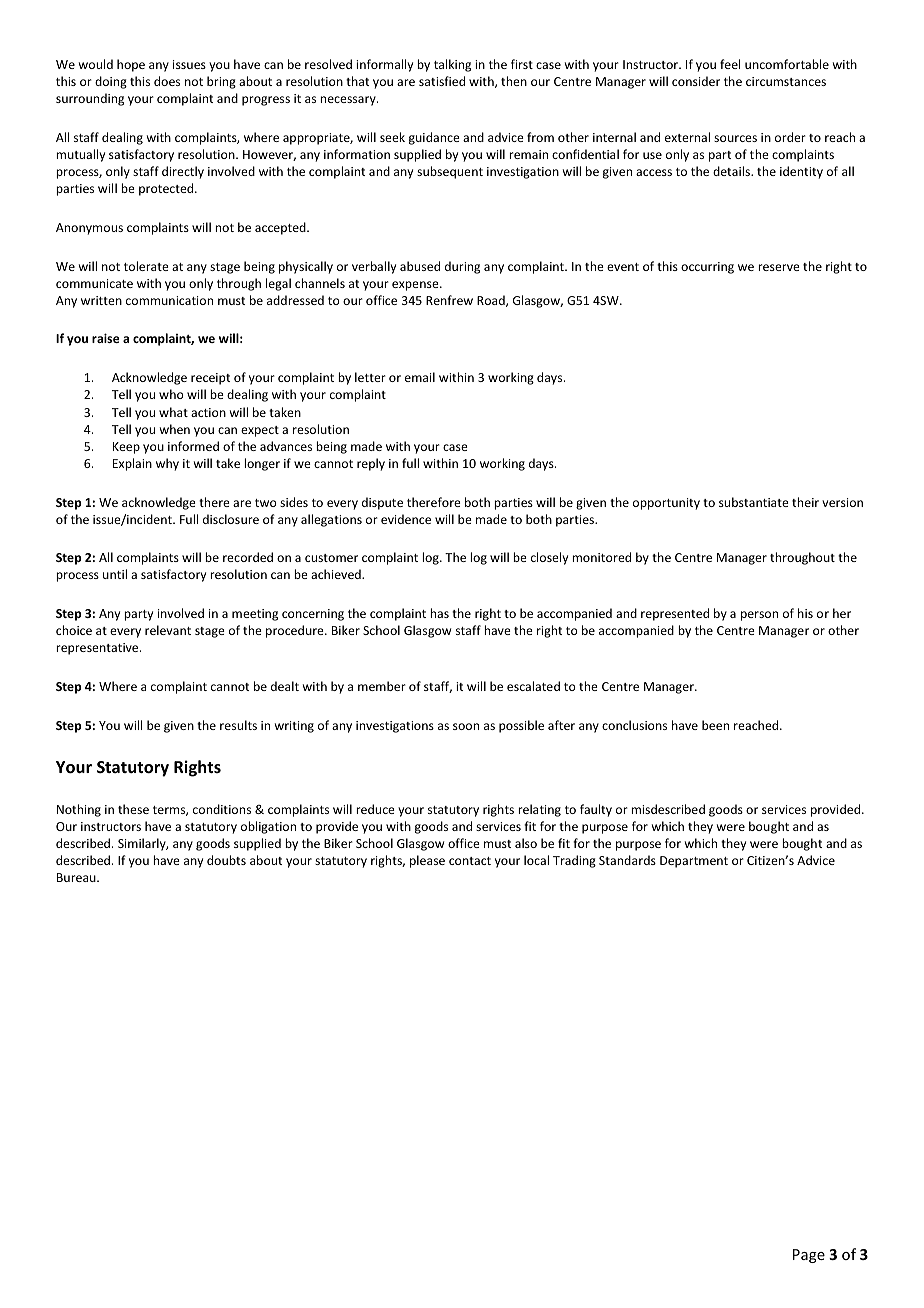 The image size is (924, 1308). Describe the element at coordinates (470, 861) in the screenshot. I see `contact` at that location.
